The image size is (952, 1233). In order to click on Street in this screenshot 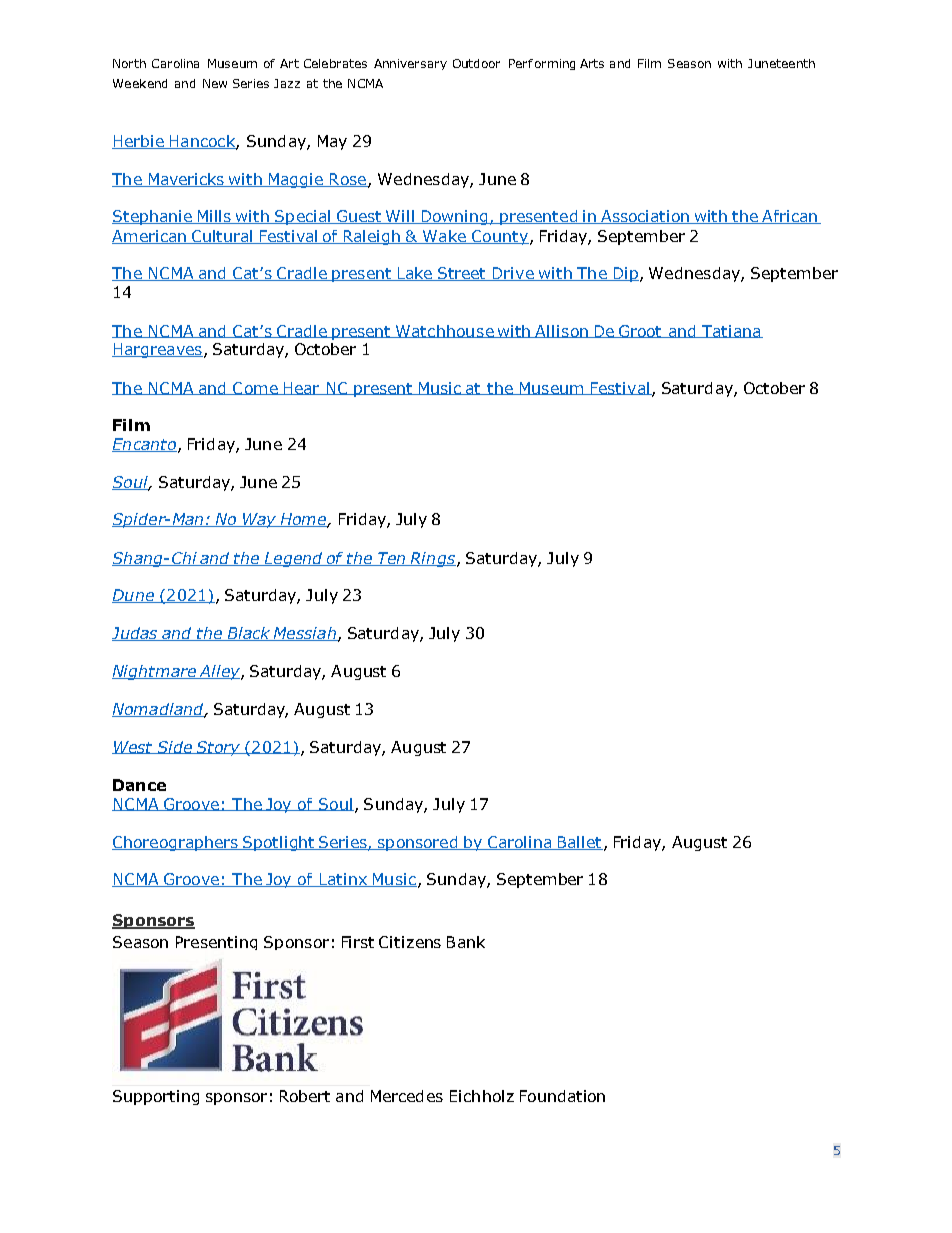, I will do `click(462, 274)`.
